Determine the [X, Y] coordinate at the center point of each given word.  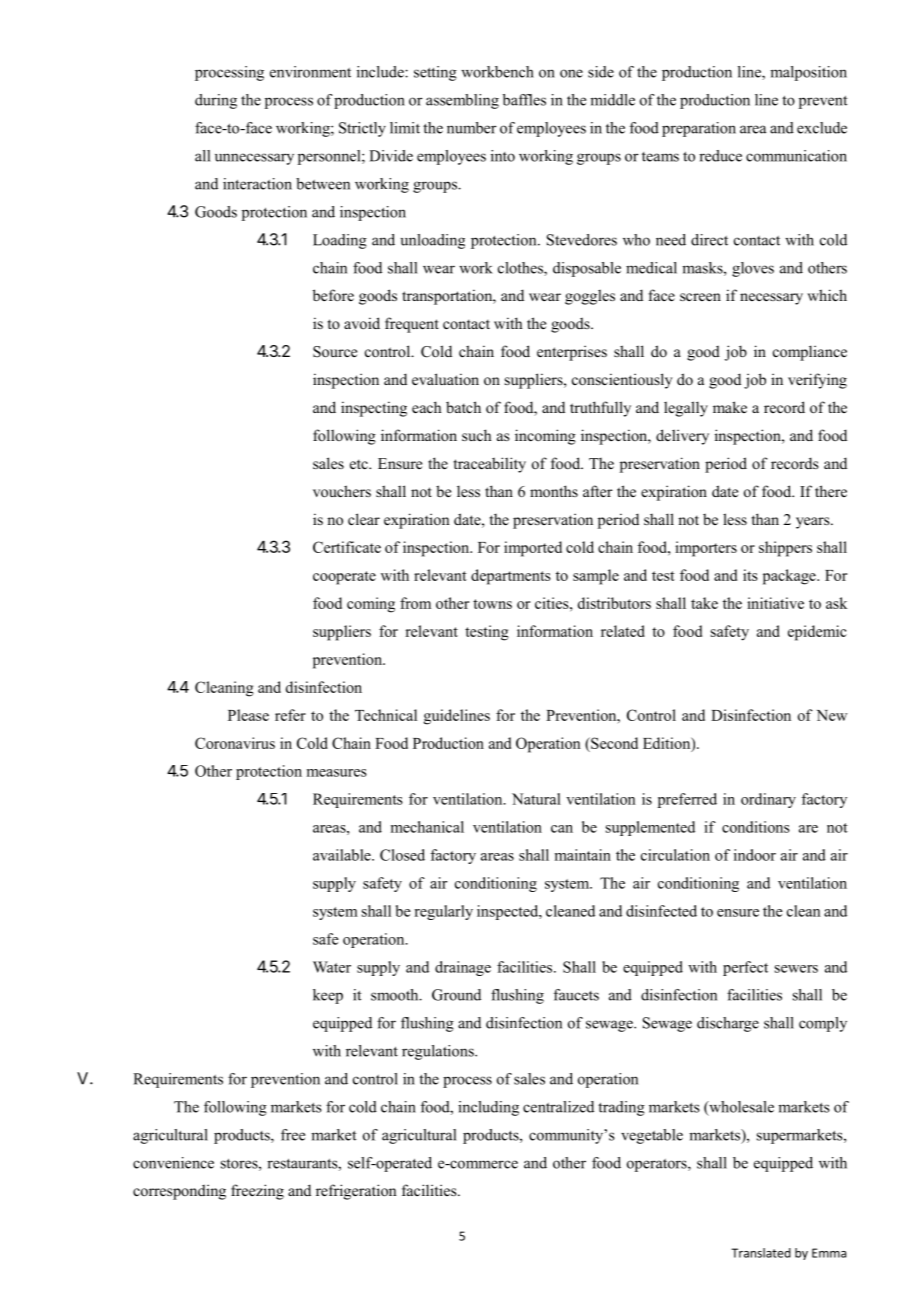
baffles [524, 100]
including [488, 1108]
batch [463, 407]
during [216, 101]
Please [248, 715]
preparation [699, 129]
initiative [775, 603]
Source [335, 352]
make [730, 407]
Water [332, 967]
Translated [761, 1253]
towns [492, 604]
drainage [463, 968]
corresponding [179, 1192]
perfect [745, 968]
